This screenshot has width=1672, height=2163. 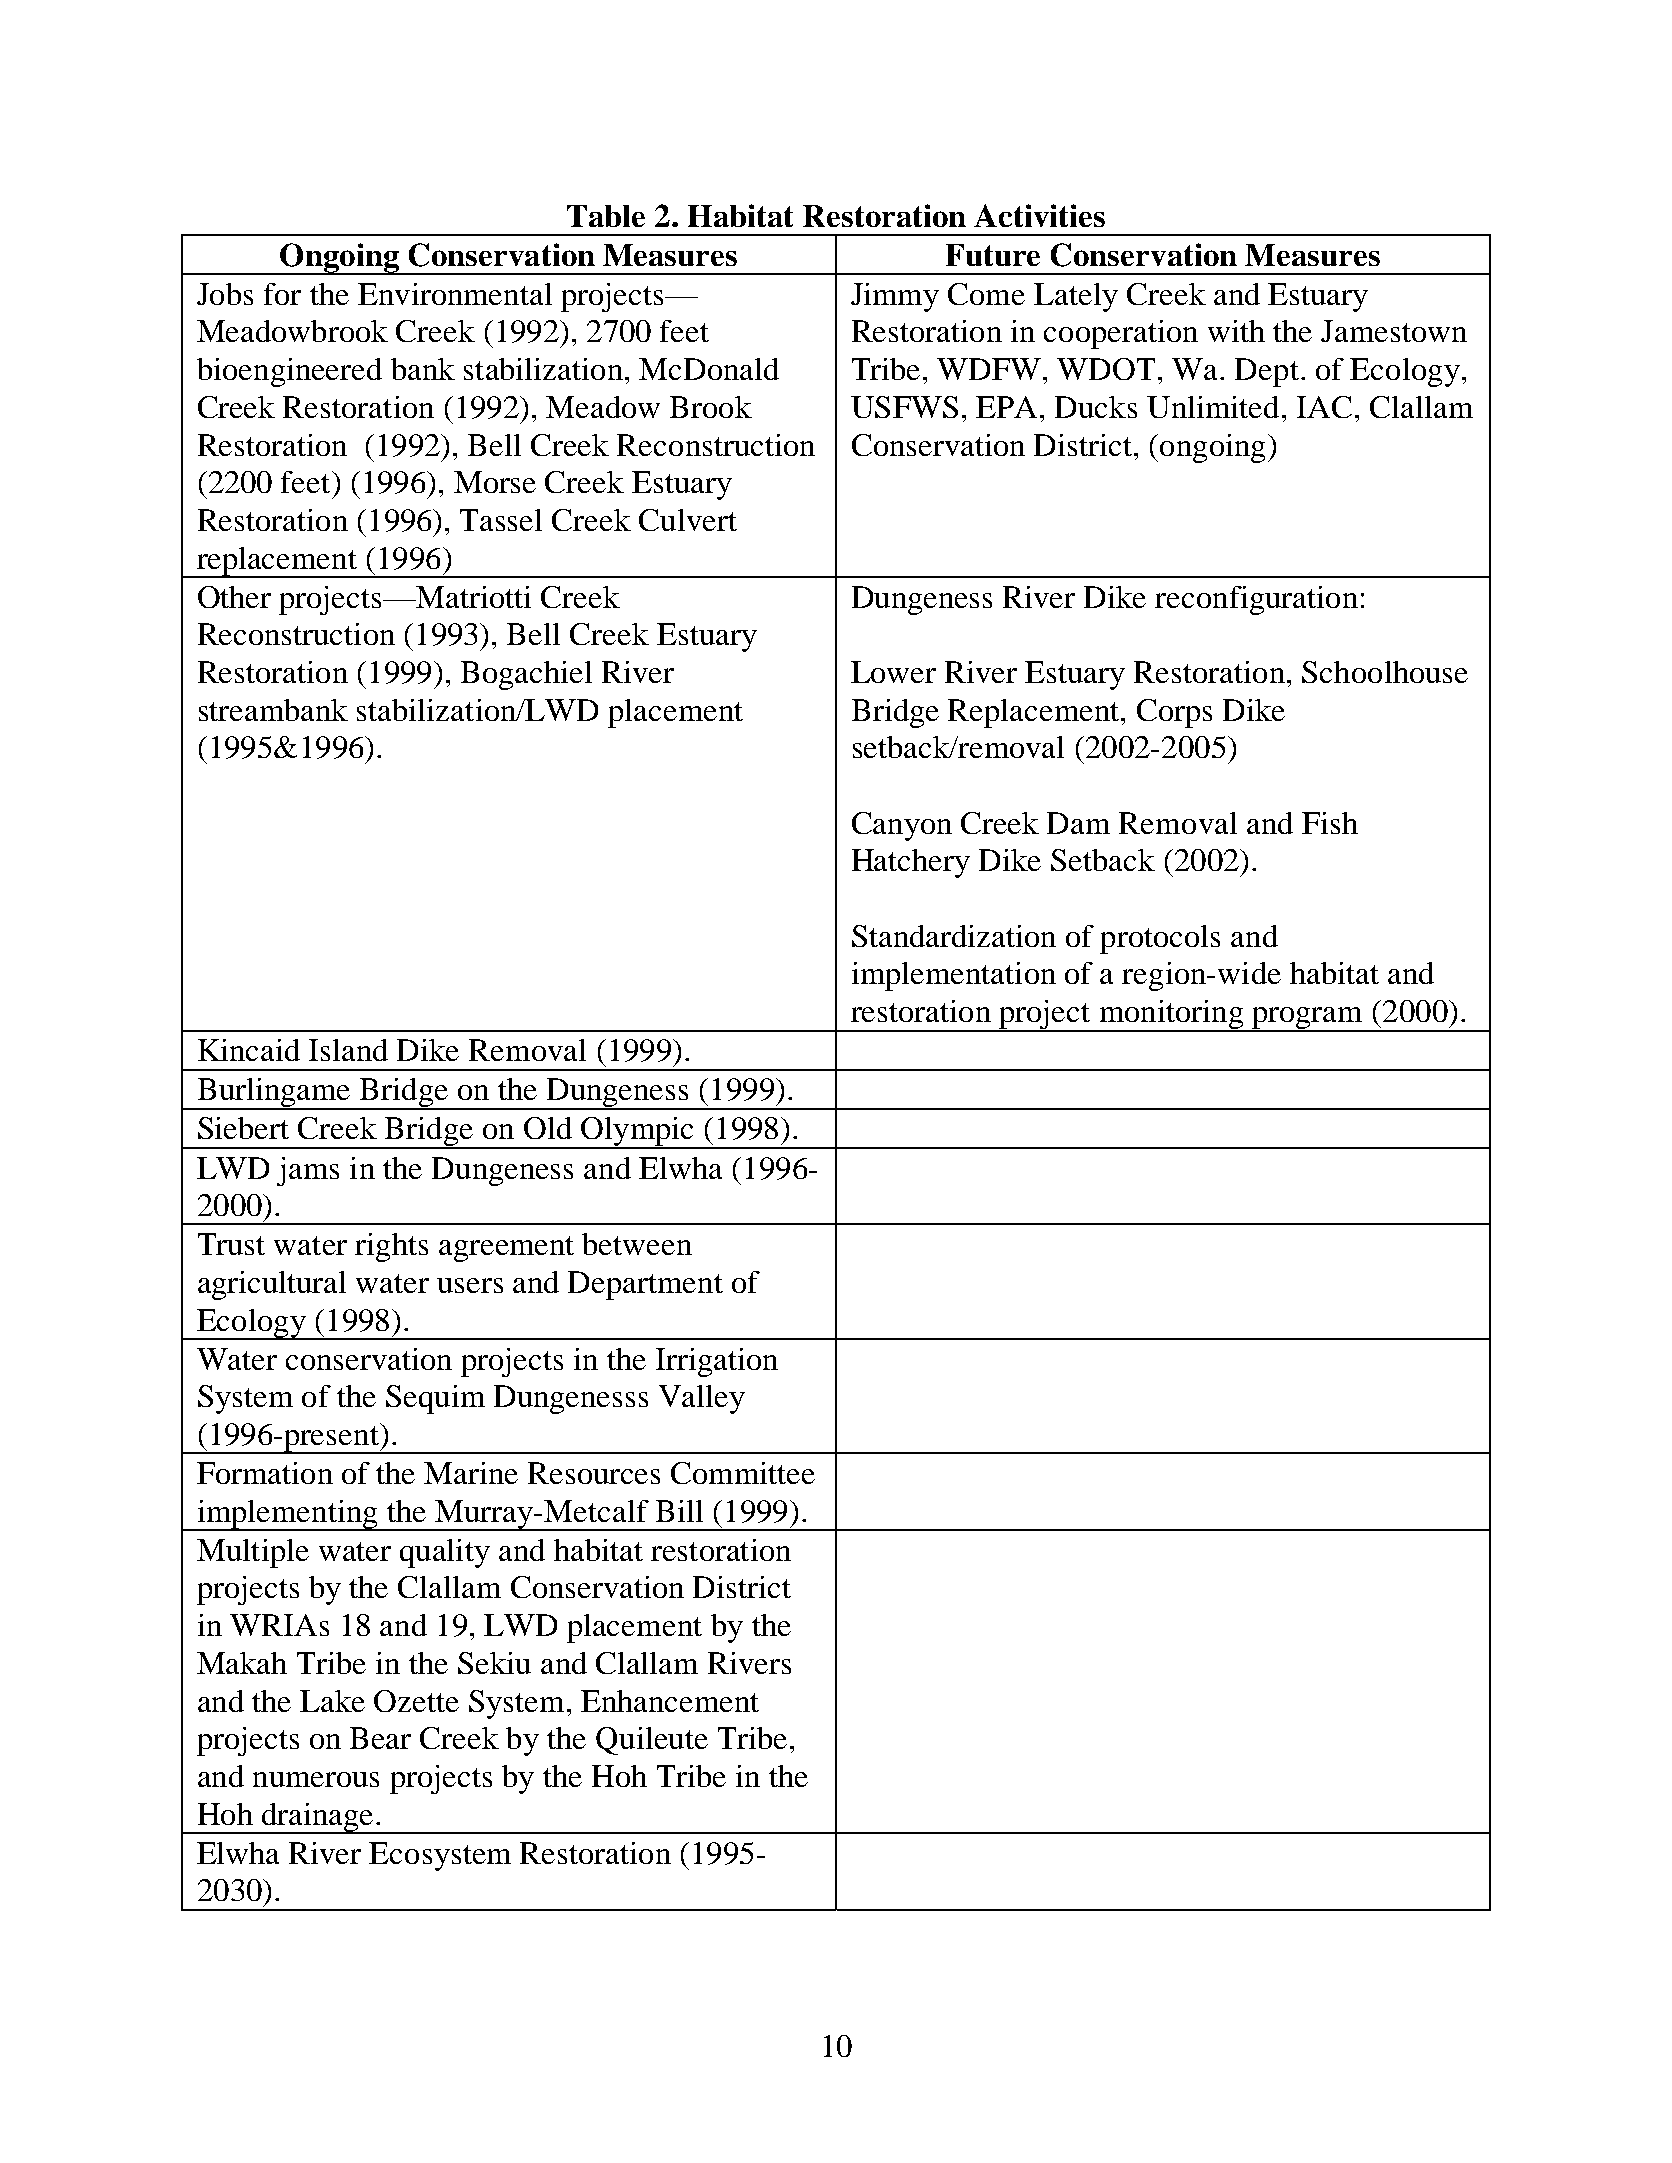 What do you see at coordinates (391, 1247) in the screenshot?
I see `rights` at bounding box center [391, 1247].
